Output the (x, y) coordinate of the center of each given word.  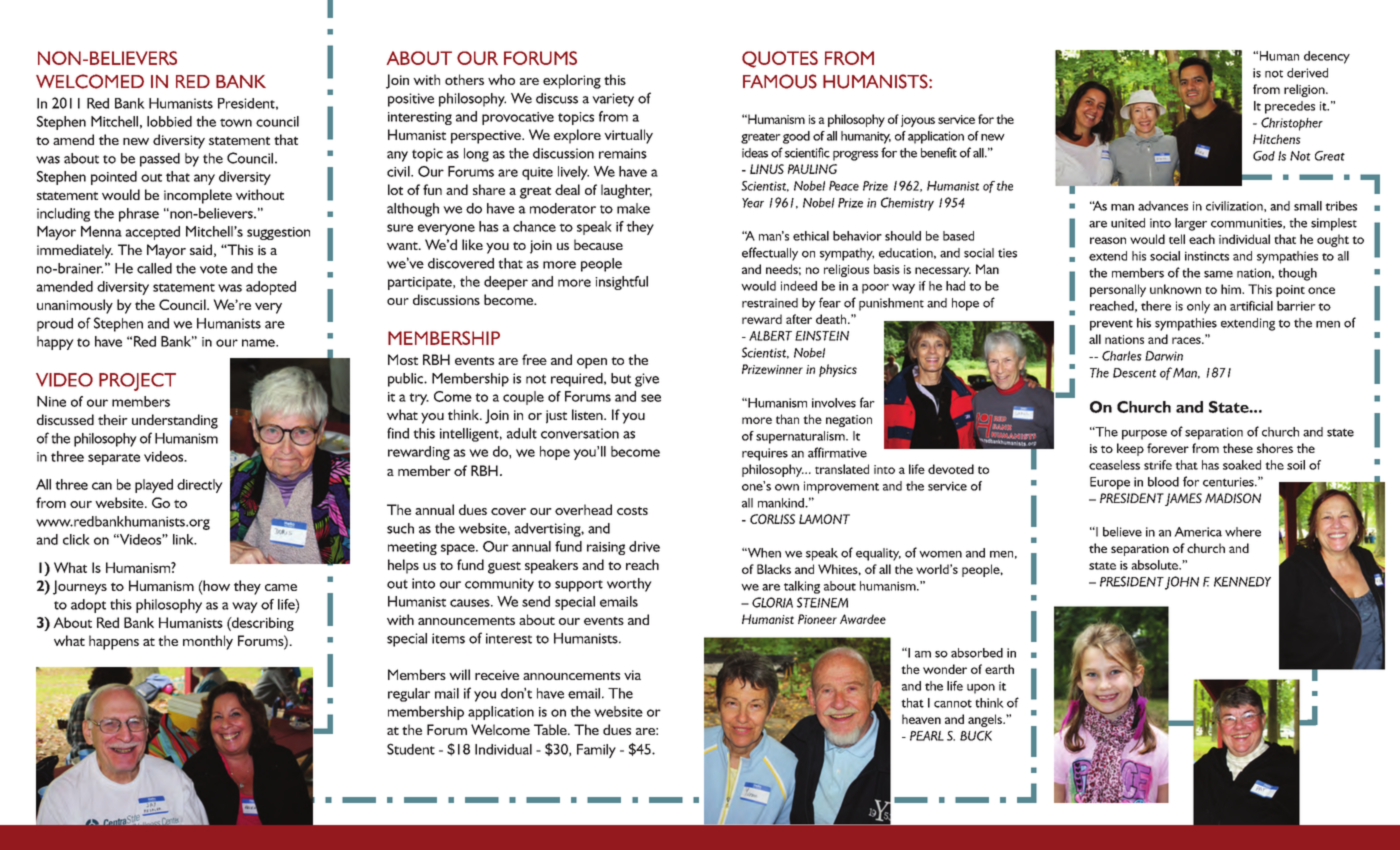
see (651, 398)
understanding (175, 421)
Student (411, 749)
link (184, 539)
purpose (1144, 435)
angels (986, 720)
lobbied (169, 121)
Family (596, 751)
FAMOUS (780, 81)
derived (1307, 73)
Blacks (774, 569)
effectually (770, 254)
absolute (1155, 565)
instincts (1207, 256)
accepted (152, 233)
